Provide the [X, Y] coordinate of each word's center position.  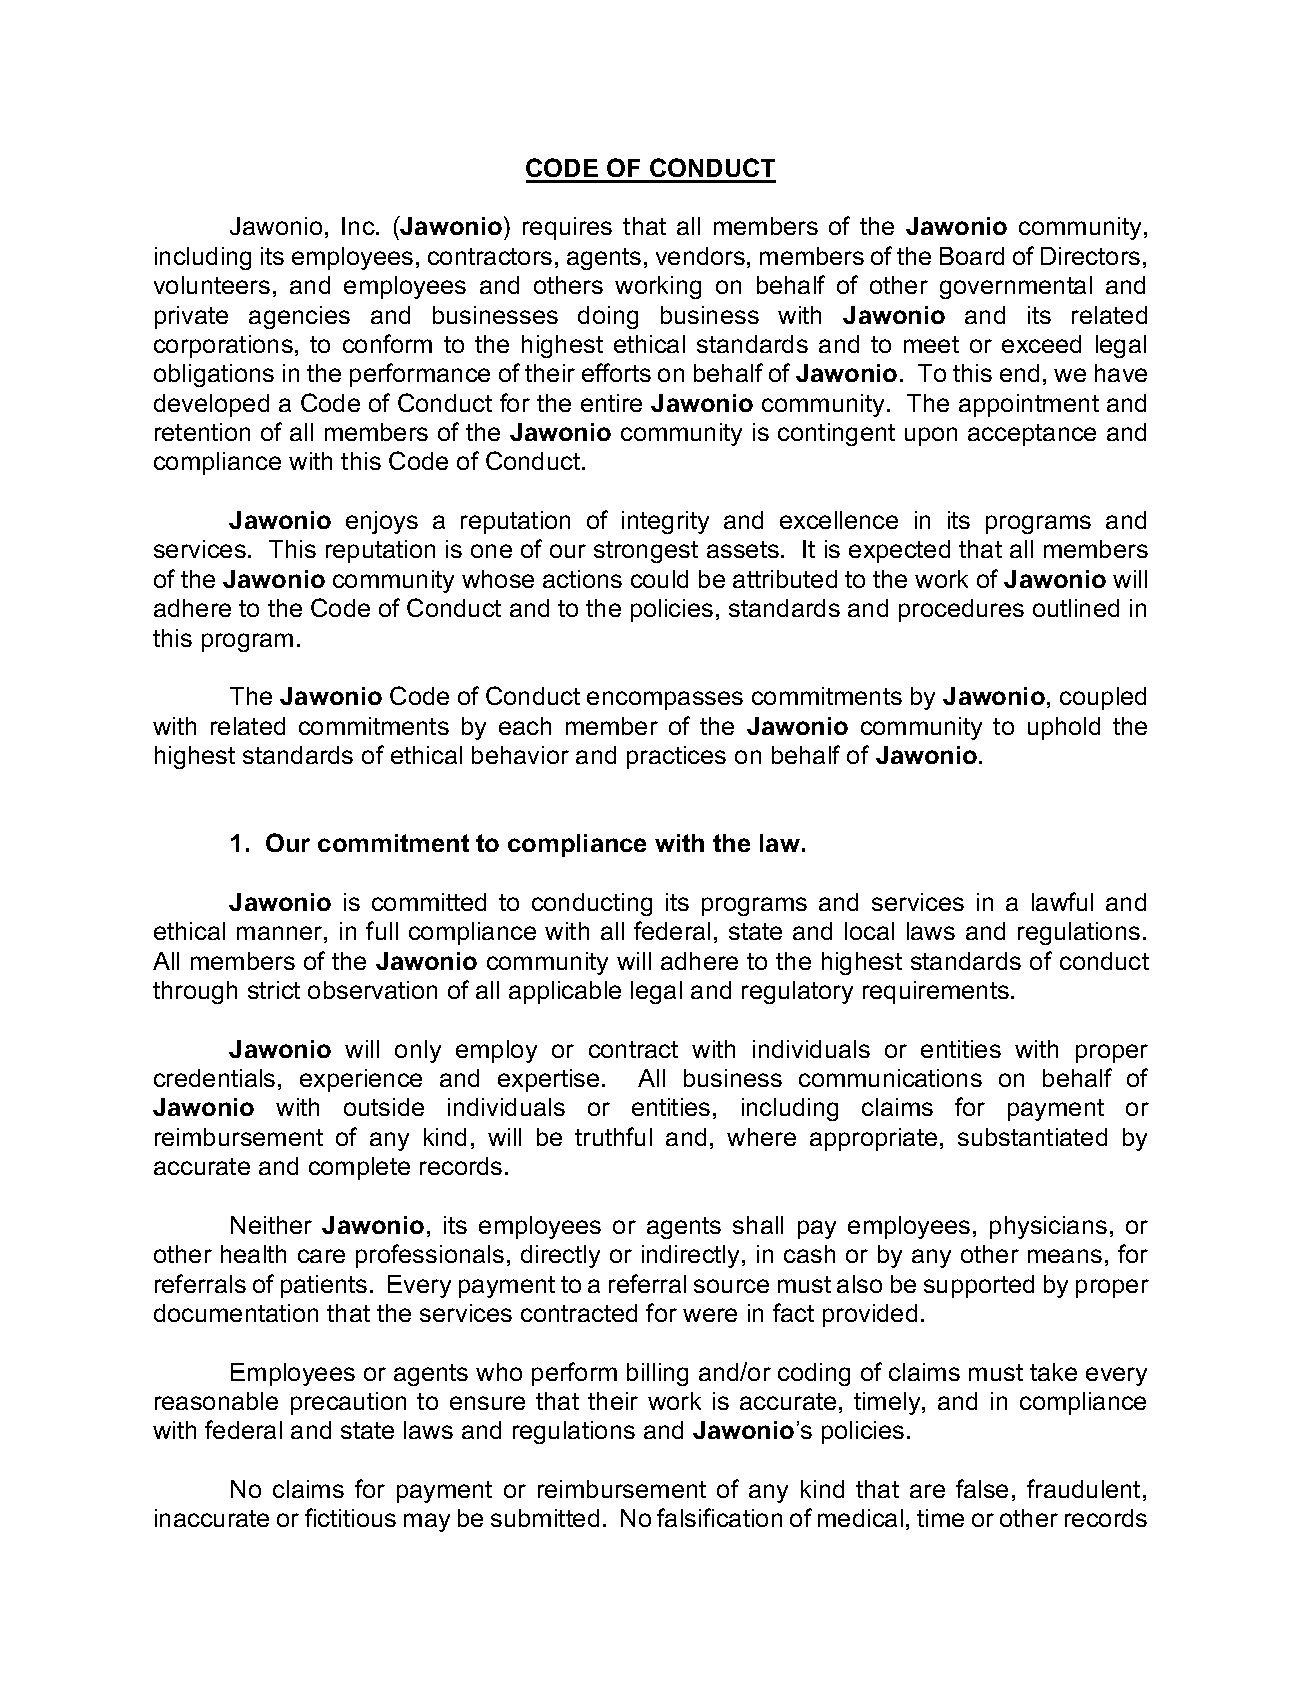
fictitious [350, 1517]
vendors [700, 256]
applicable [565, 992]
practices [676, 757]
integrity [665, 522]
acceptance [1032, 435]
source [731, 1286]
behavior [520, 755]
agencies [299, 317]
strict [274, 990]
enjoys [382, 522]
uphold [1064, 728]
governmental [1016, 287]
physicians [1048, 1227]
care [321, 1256]
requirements [936, 992]
